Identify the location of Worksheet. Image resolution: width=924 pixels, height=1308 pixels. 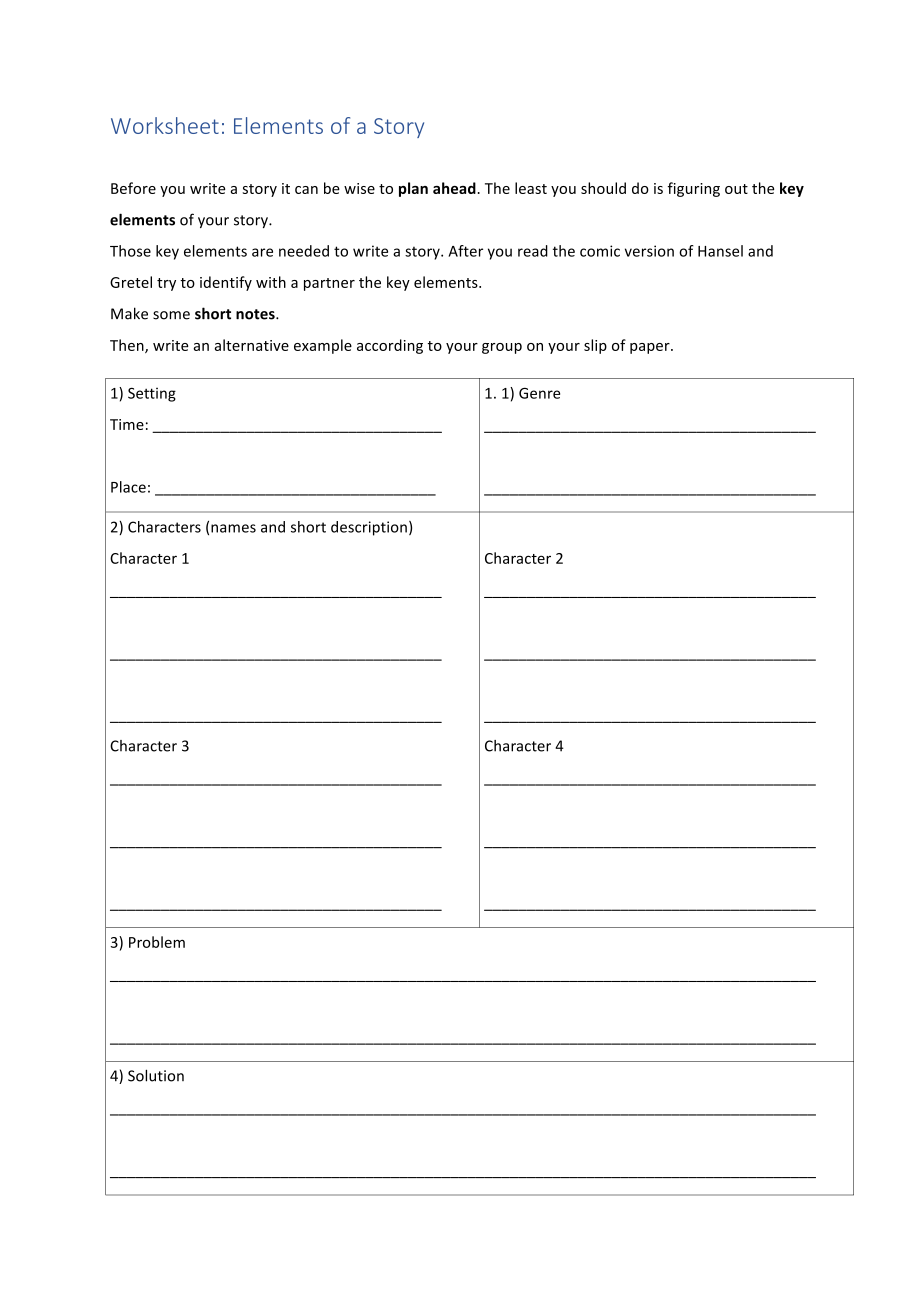
(165, 125).
